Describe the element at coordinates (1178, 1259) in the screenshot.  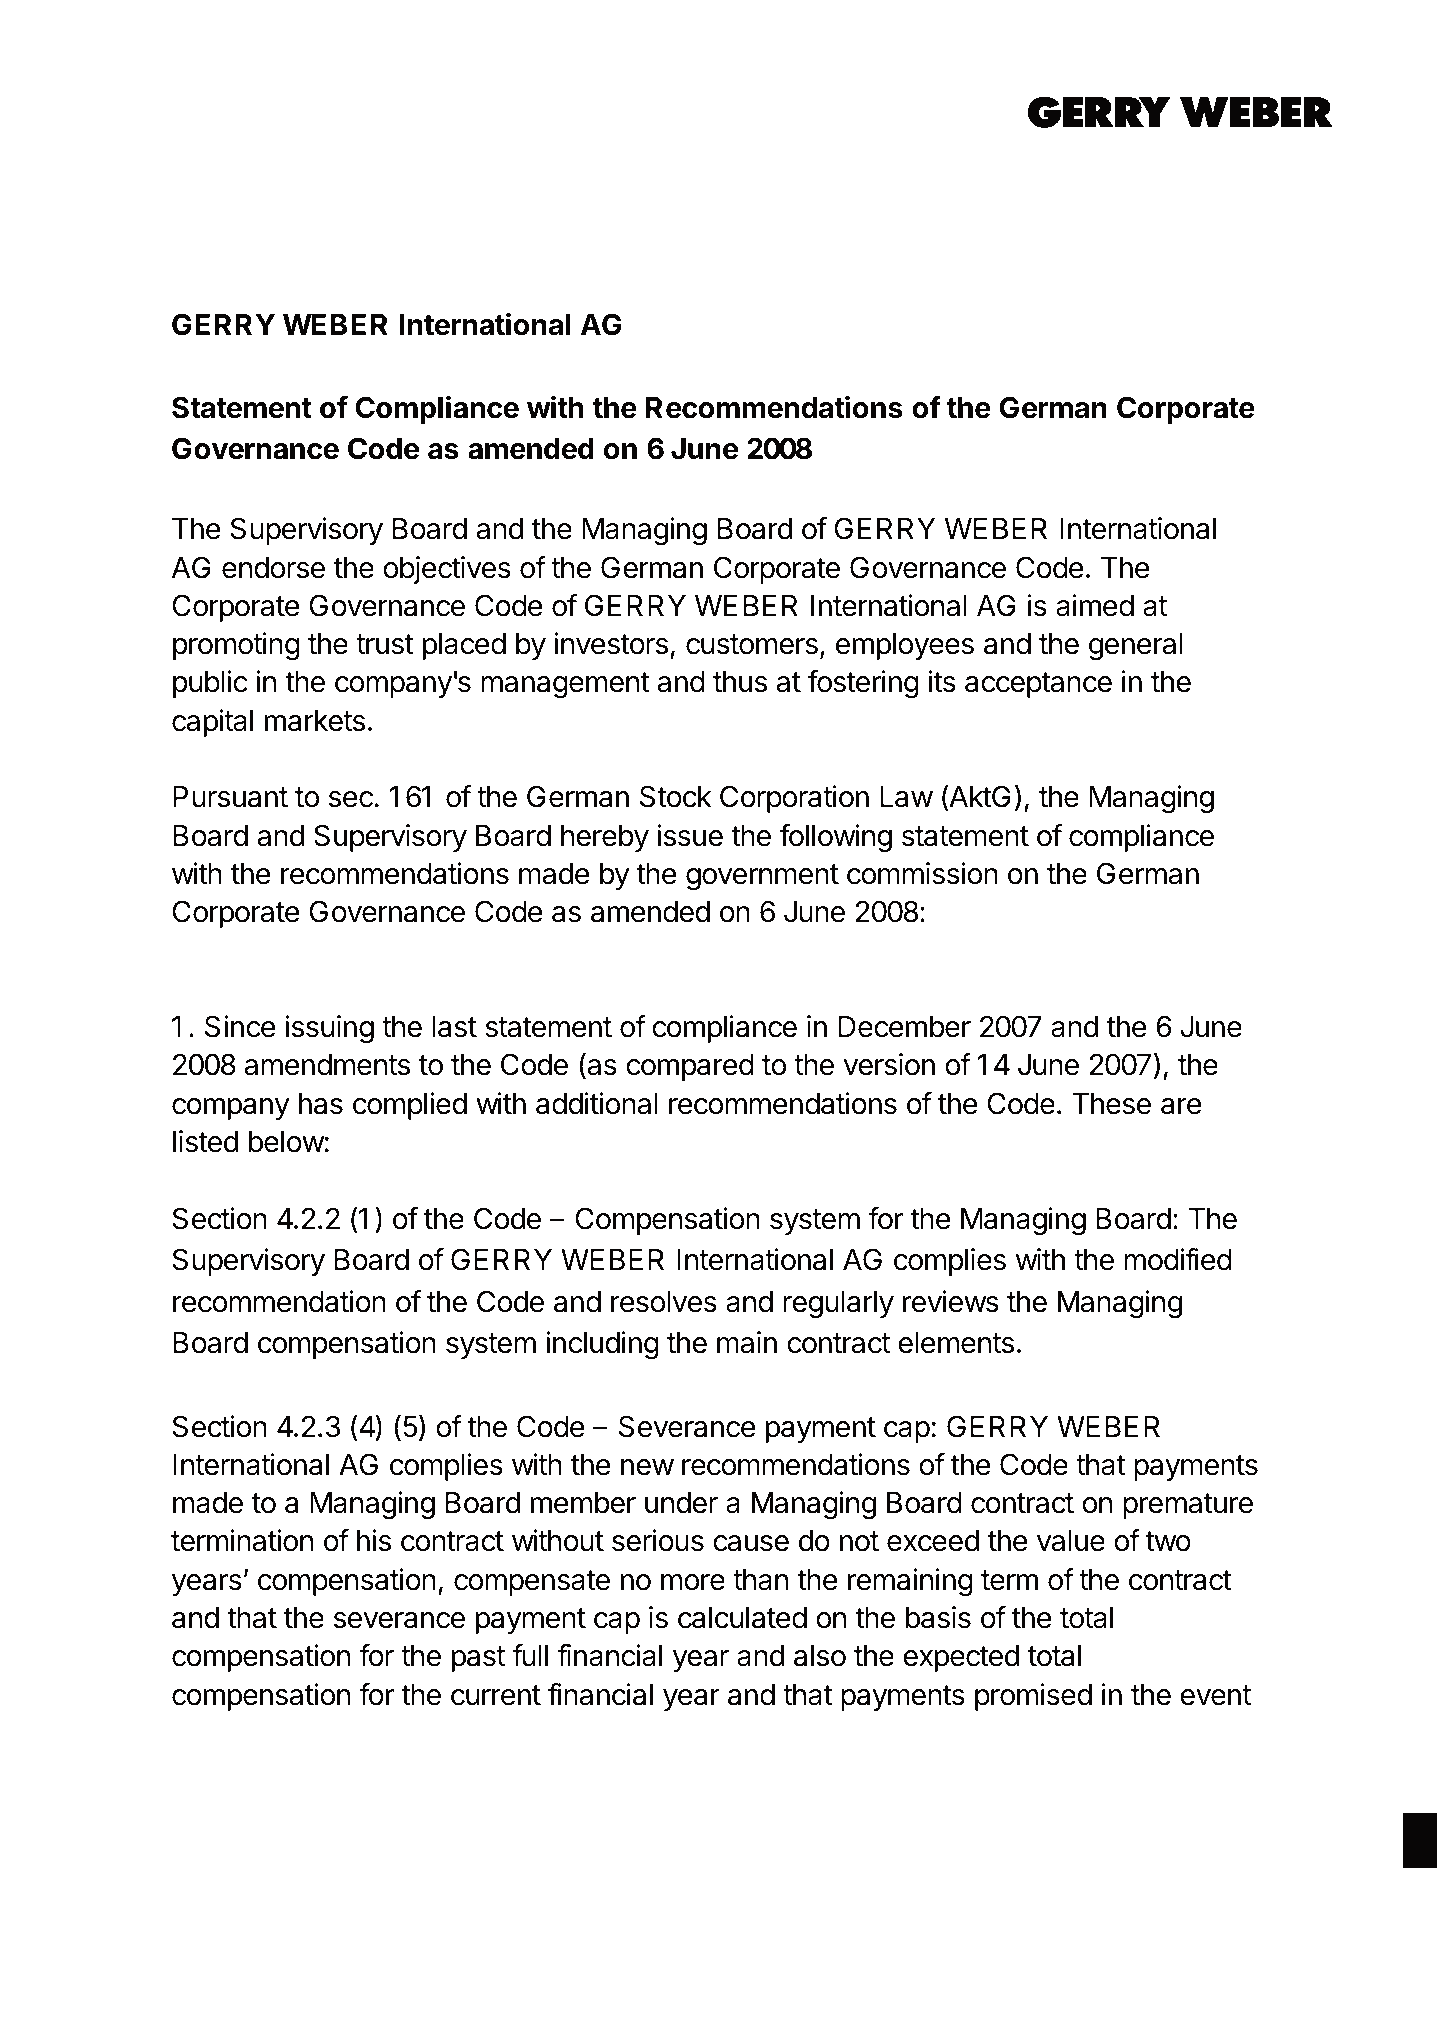
I see `modified` at that location.
